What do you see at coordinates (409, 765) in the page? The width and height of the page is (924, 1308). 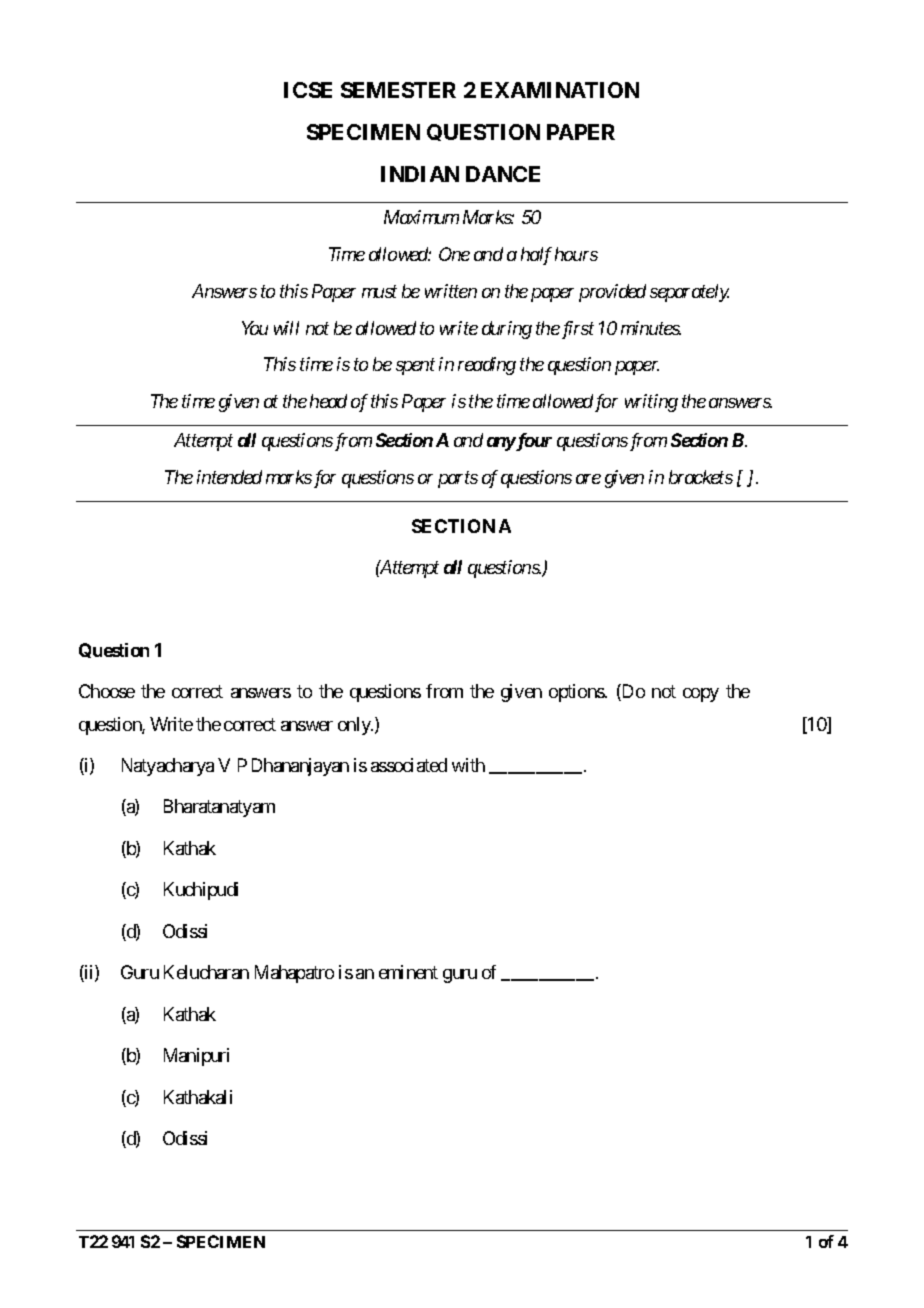 I see `associated` at bounding box center [409, 765].
